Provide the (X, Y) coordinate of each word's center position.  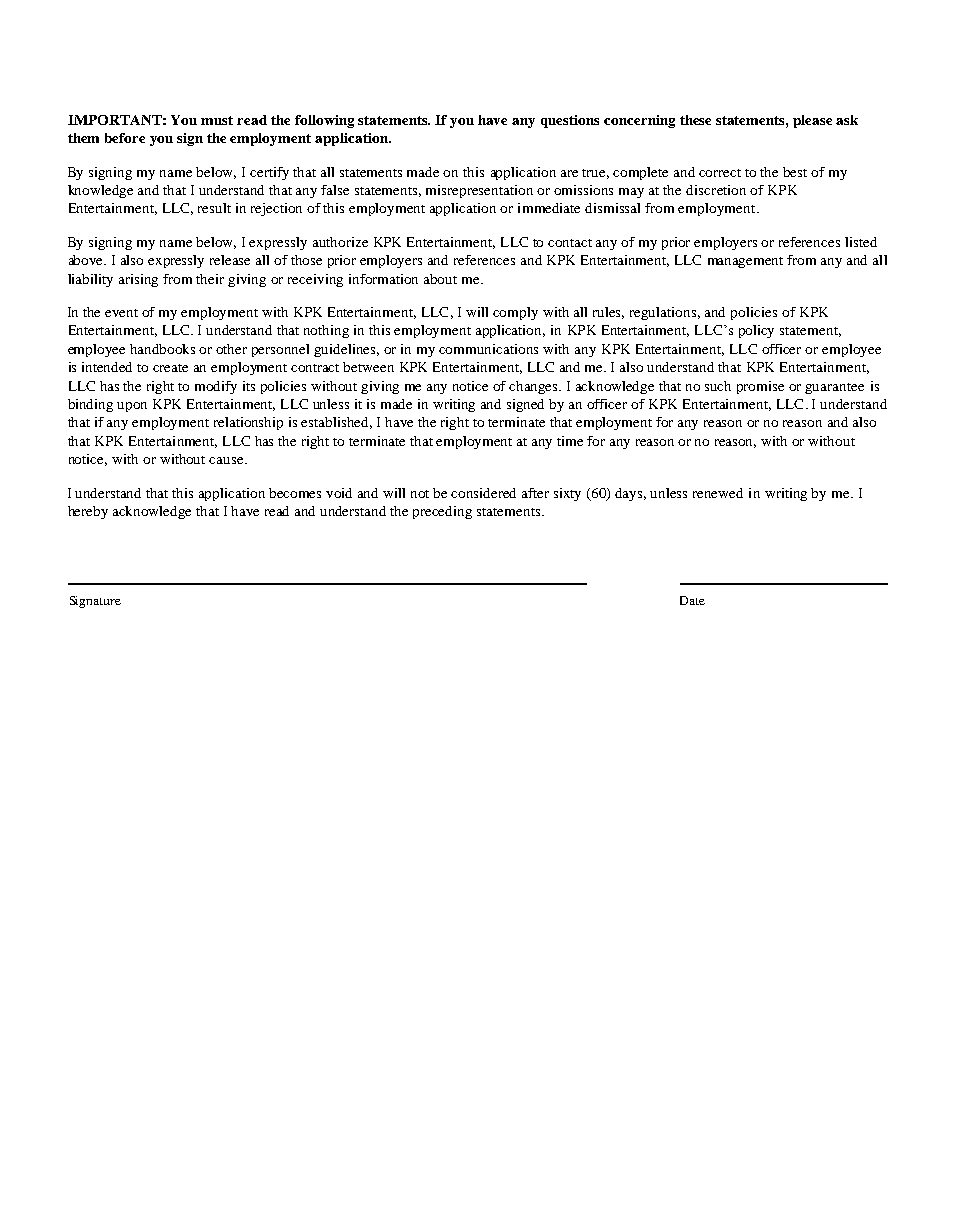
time (570, 441)
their (210, 279)
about (440, 279)
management (745, 262)
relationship (248, 423)
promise (760, 387)
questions (570, 121)
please (812, 121)
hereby (88, 512)
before (125, 138)
